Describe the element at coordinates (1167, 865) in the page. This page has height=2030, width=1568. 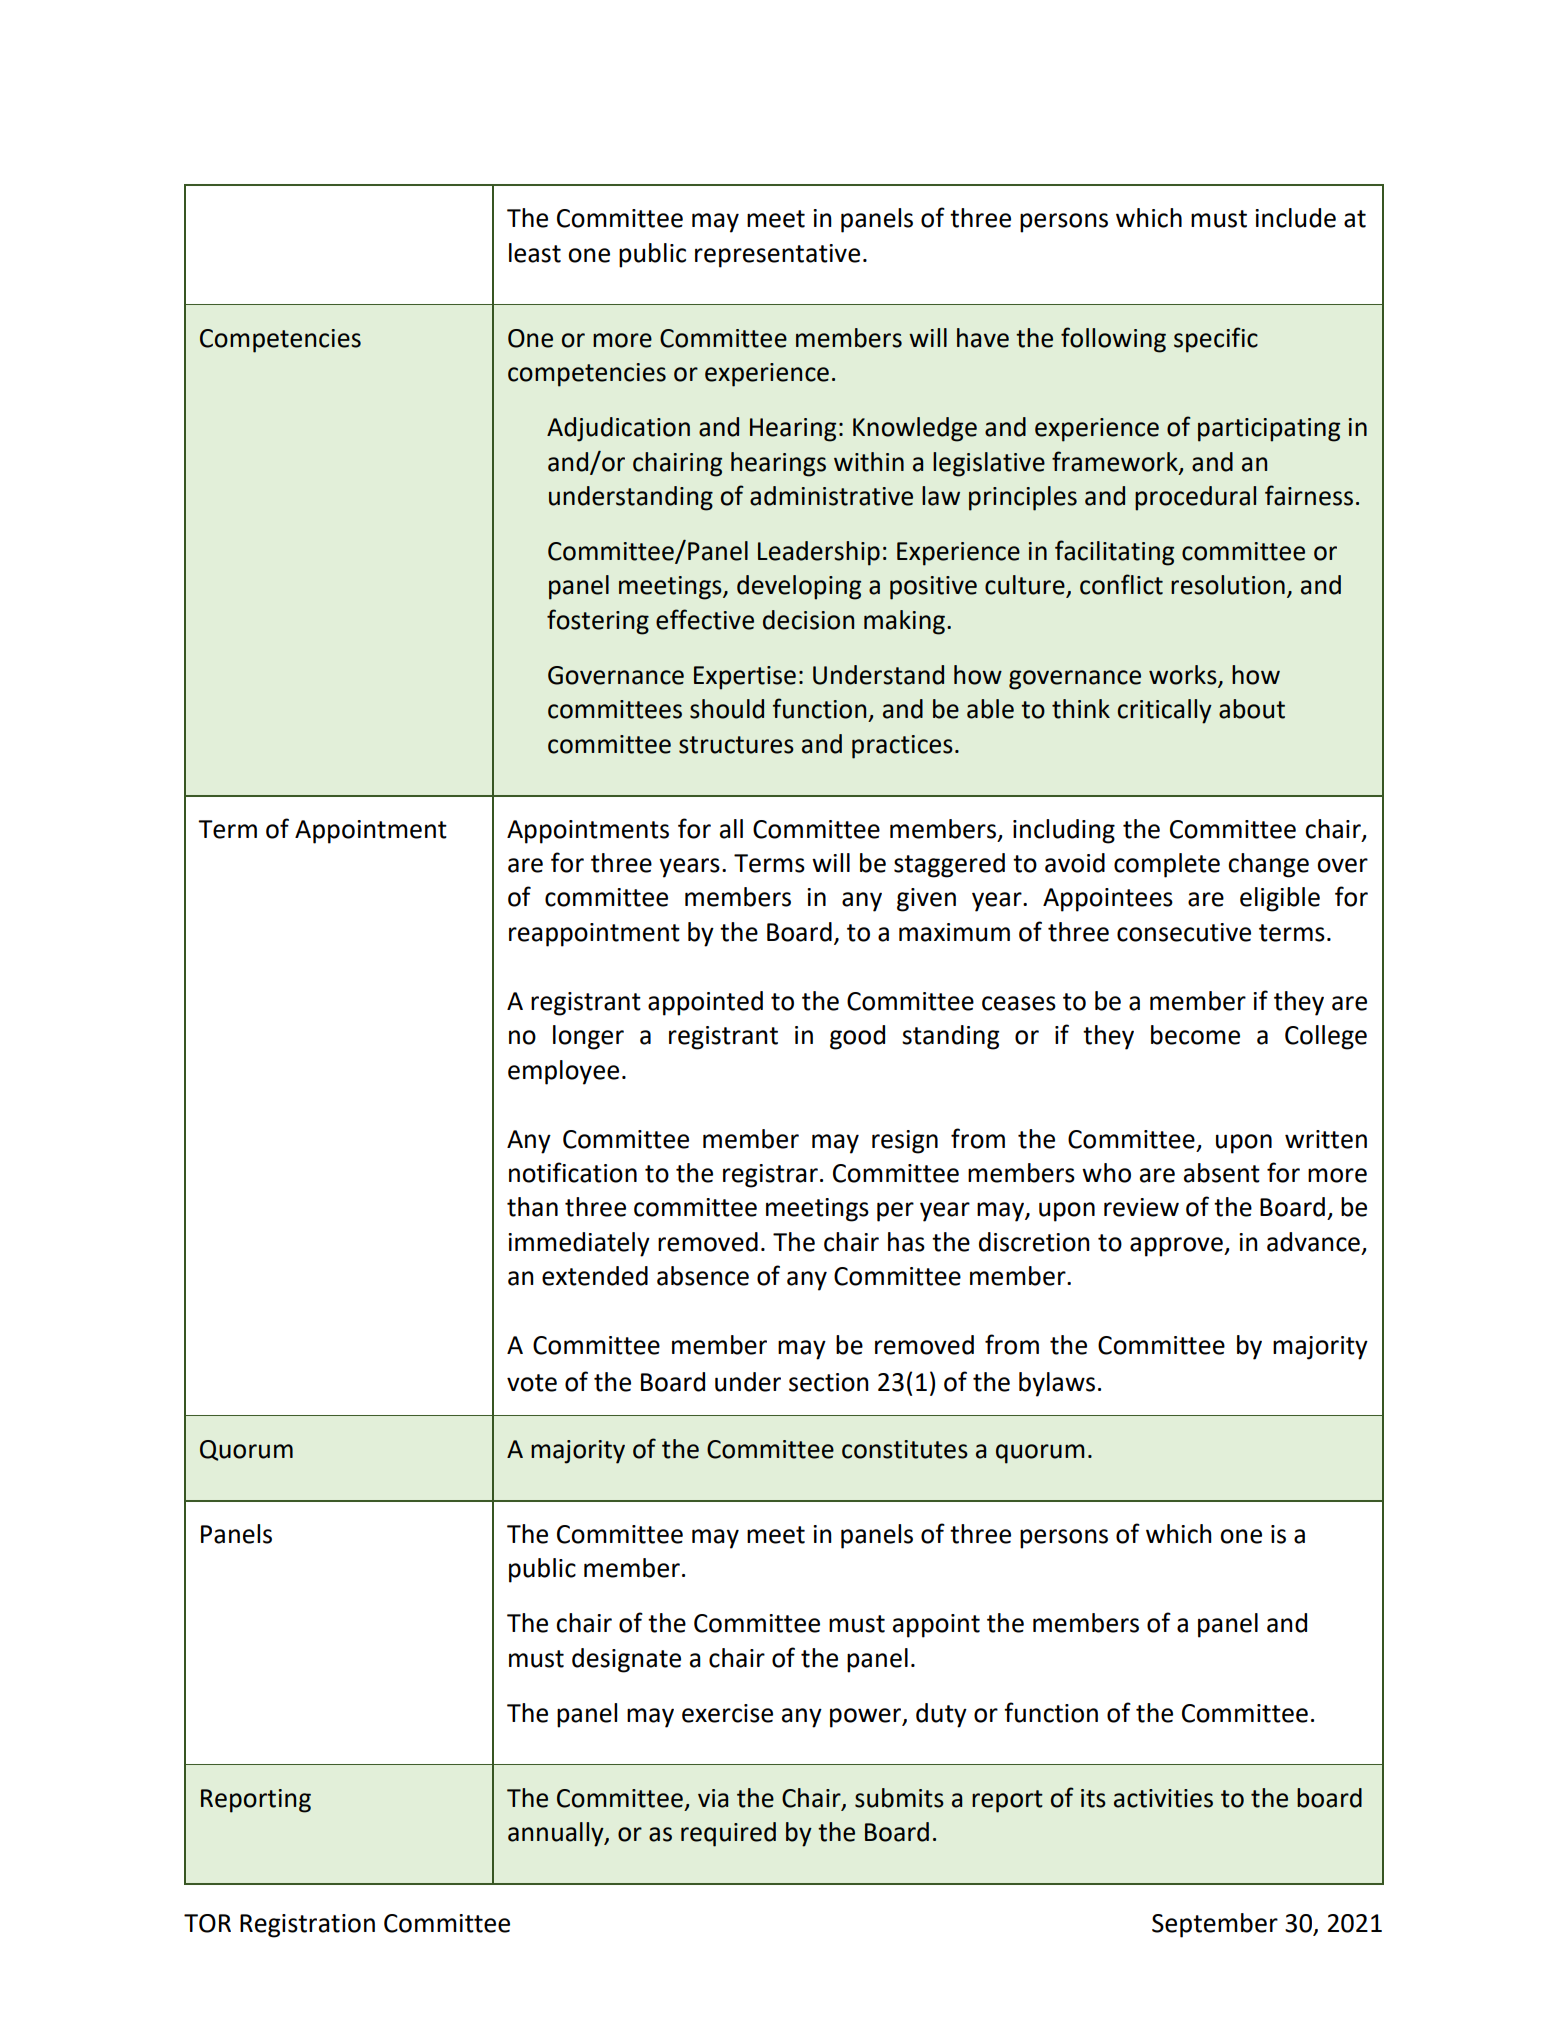
I see `complete` at that location.
